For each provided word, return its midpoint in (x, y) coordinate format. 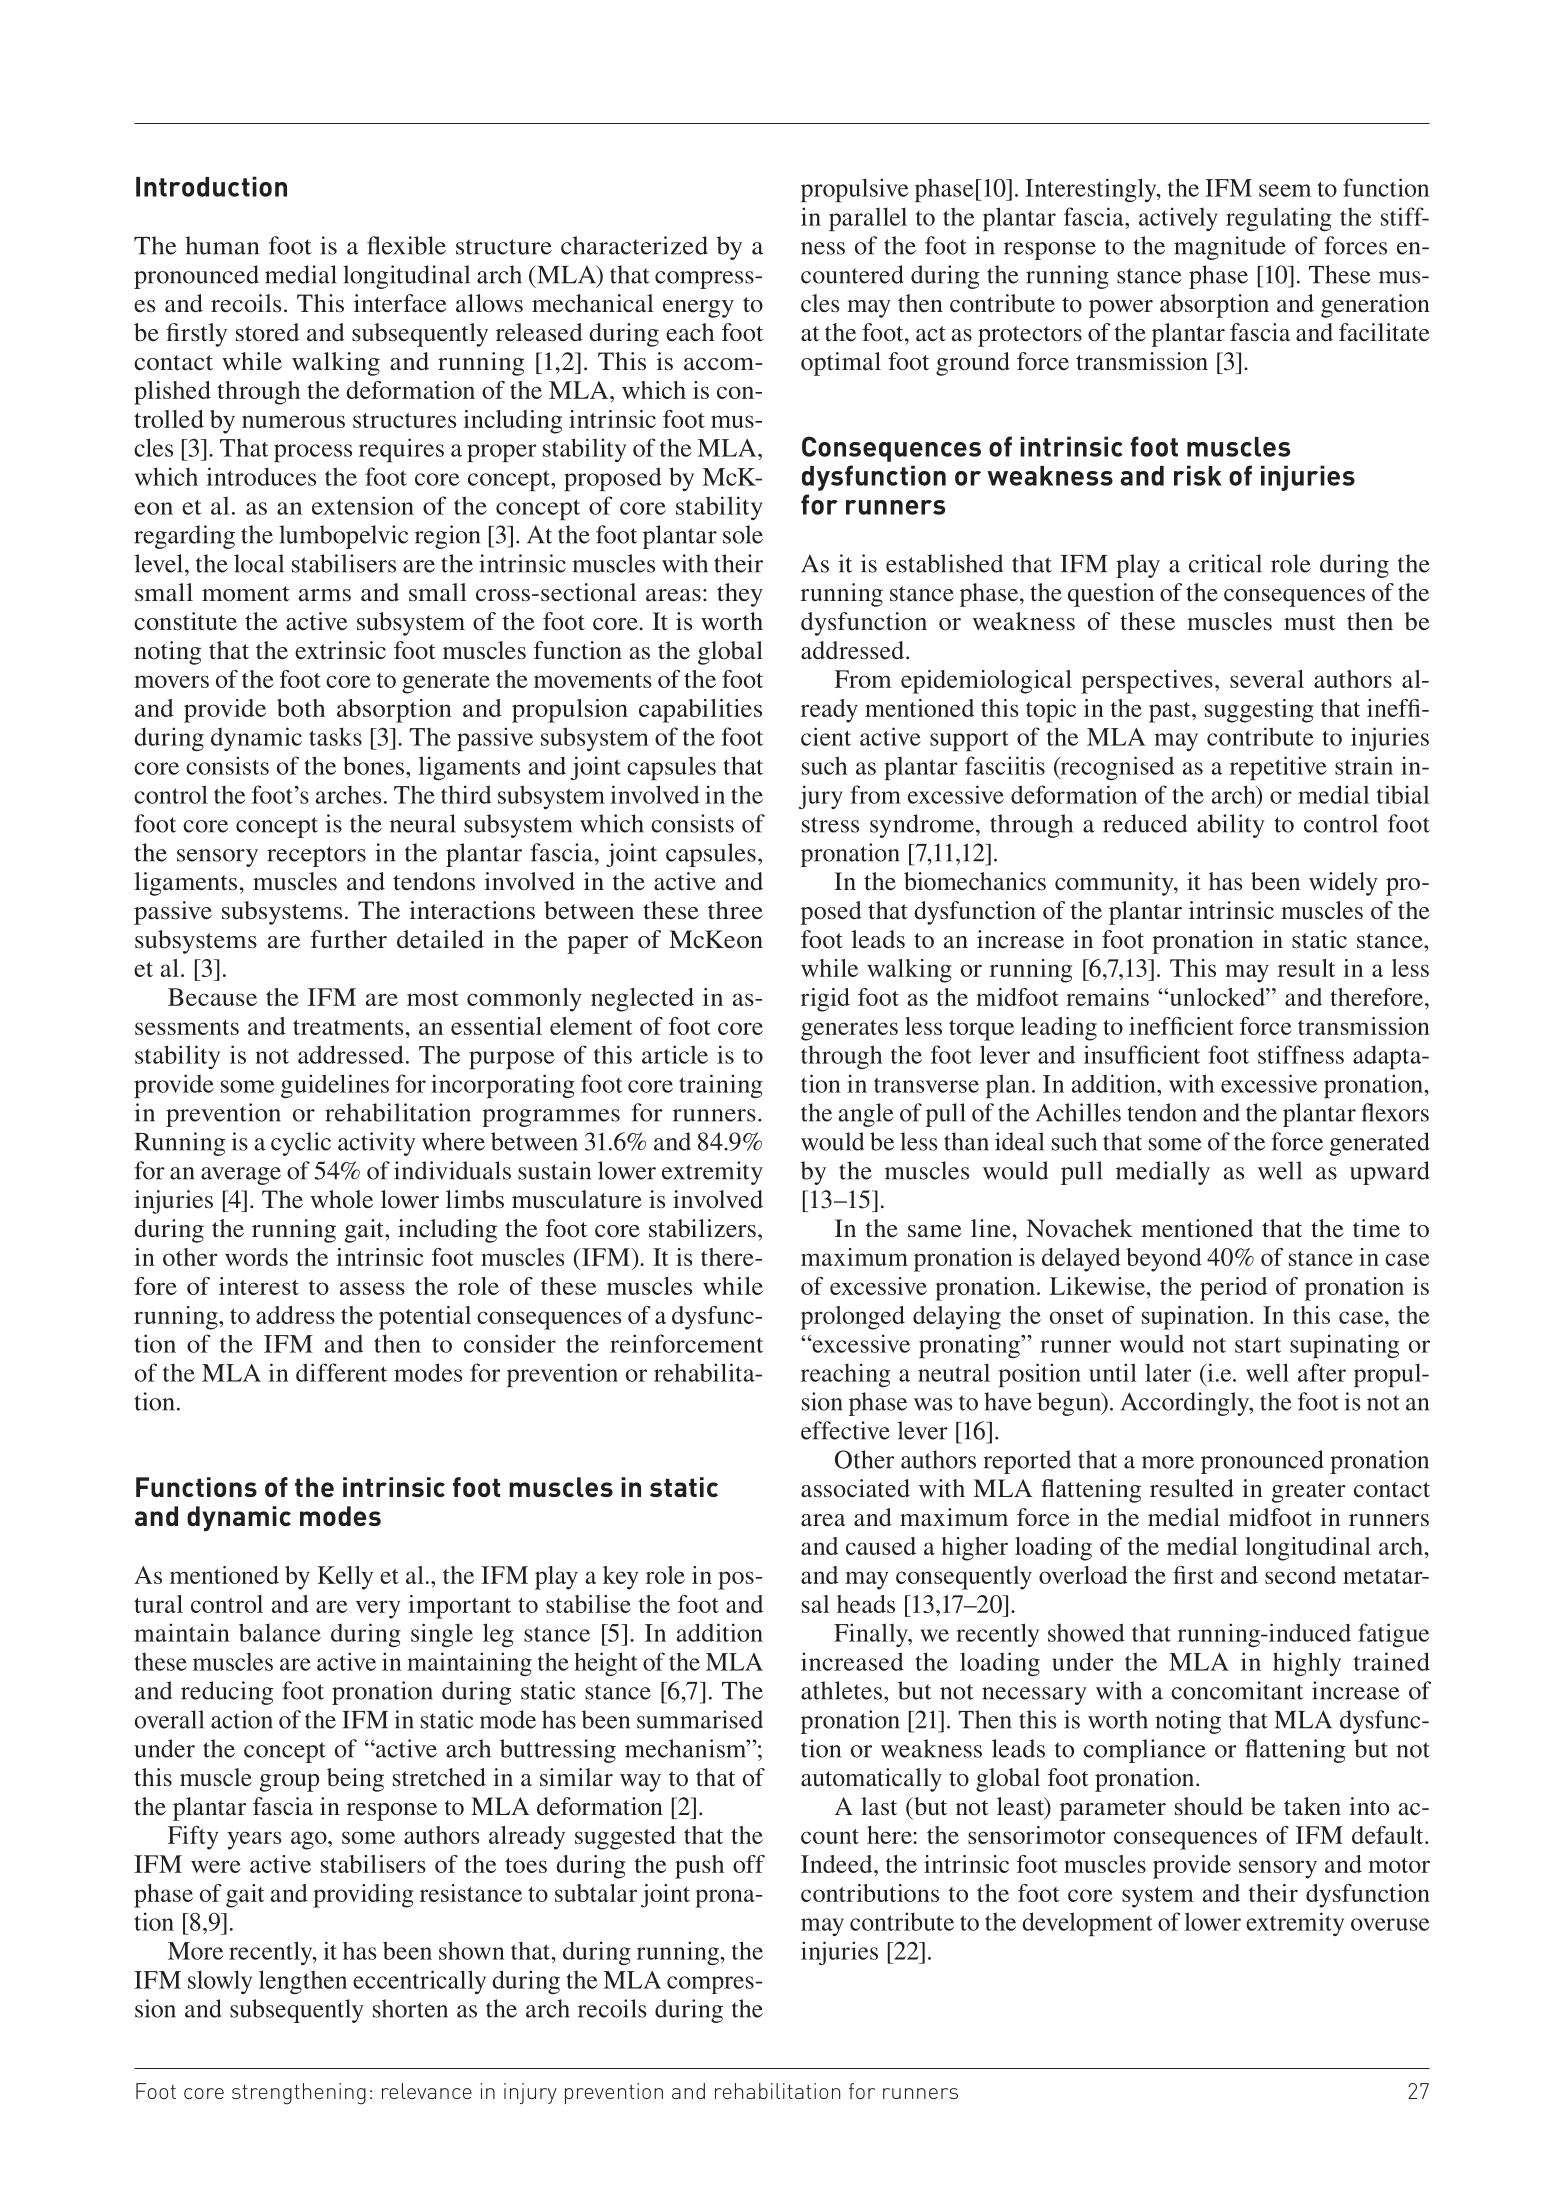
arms (325, 595)
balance (280, 1632)
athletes (841, 1690)
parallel (868, 219)
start (1258, 1345)
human (222, 245)
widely (1343, 884)
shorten (410, 2008)
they (740, 595)
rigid (825, 1000)
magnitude (1230, 248)
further (349, 939)
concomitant (1237, 1690)
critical (1225, 563)
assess (372, 1288)
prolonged (853, 1318)
